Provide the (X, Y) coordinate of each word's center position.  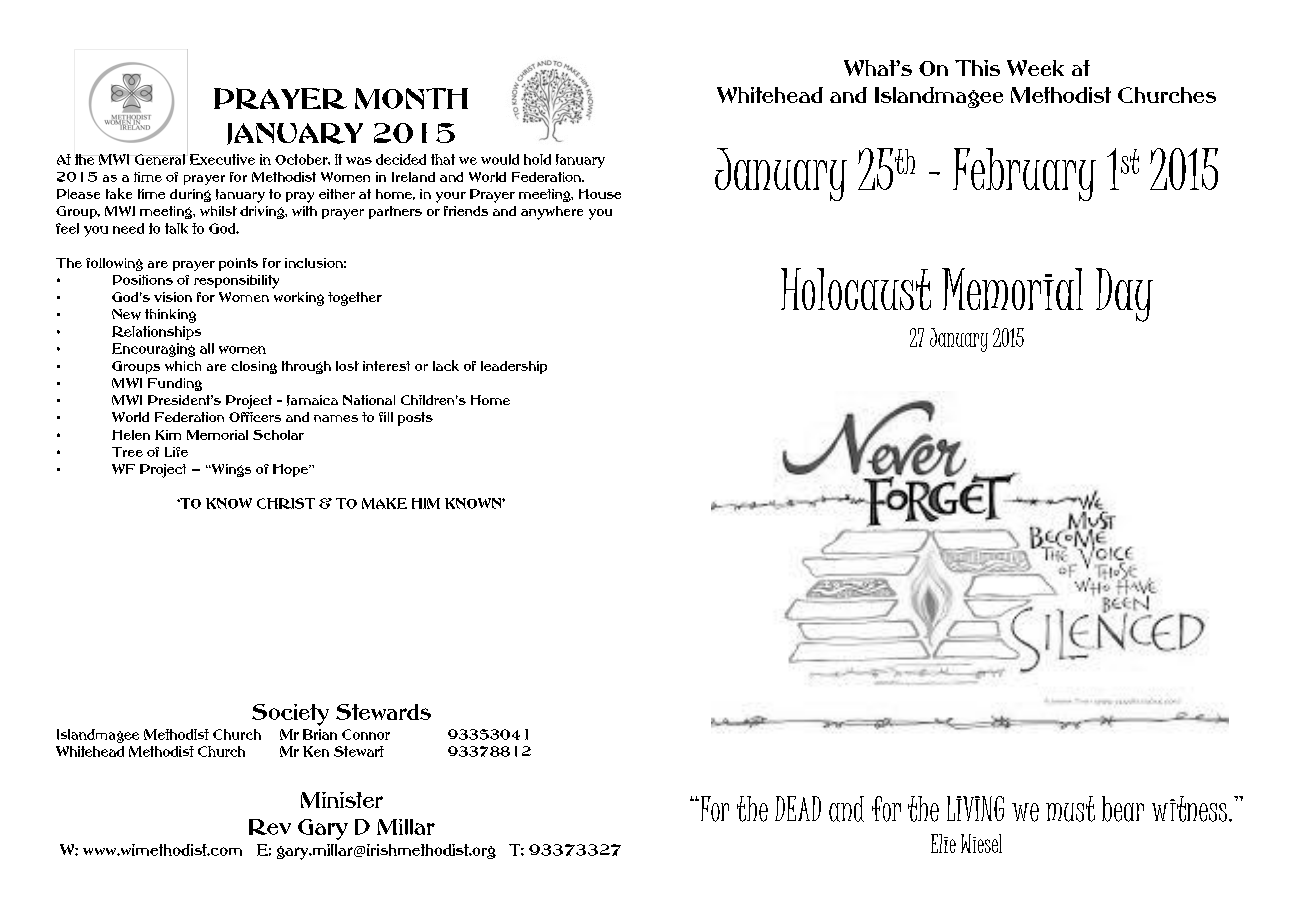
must (1070, 809)
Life (176, 452)
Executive (222, 159)
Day (1124, 295)
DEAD (798, 808)
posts (415, 419)
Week (1035, 68)
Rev (270, 827)
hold (537, 159)
